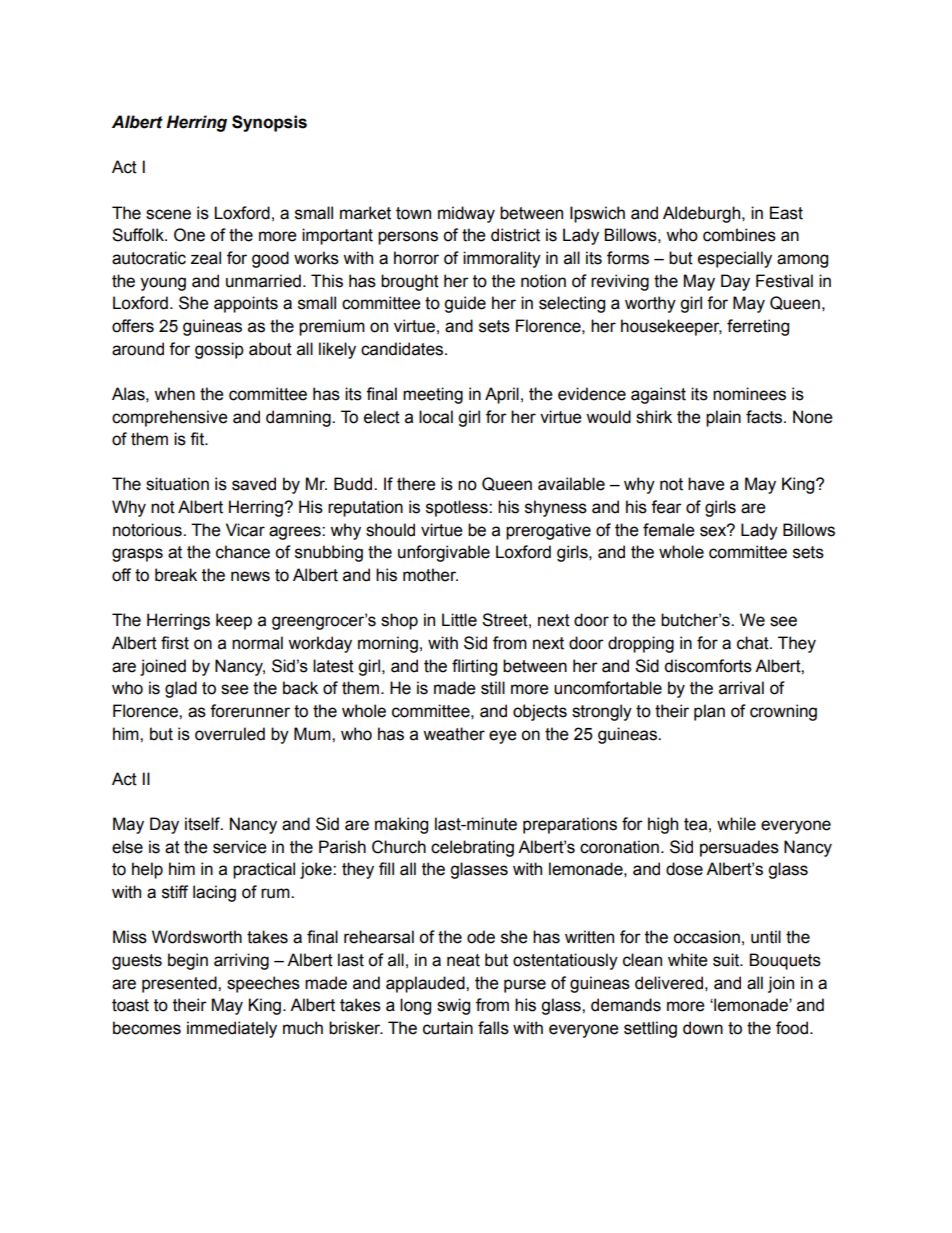 The image size is (952, 1233). What do you see at coordinates (502, 395) in the screenshot?
I see `April` at bounding box center [502, 395].
